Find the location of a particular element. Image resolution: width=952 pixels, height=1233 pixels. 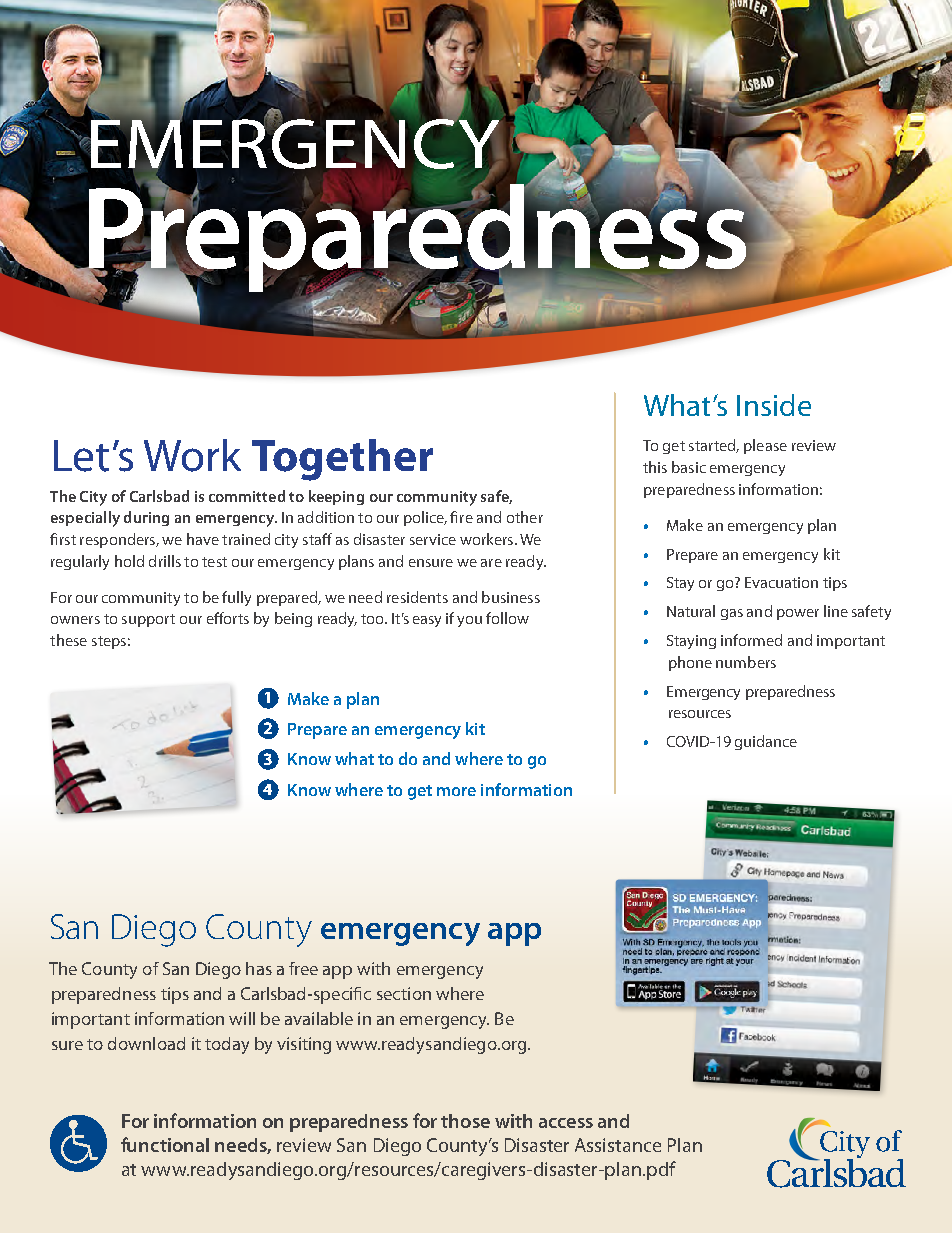

numbers is located at coordinates (746, 662).
